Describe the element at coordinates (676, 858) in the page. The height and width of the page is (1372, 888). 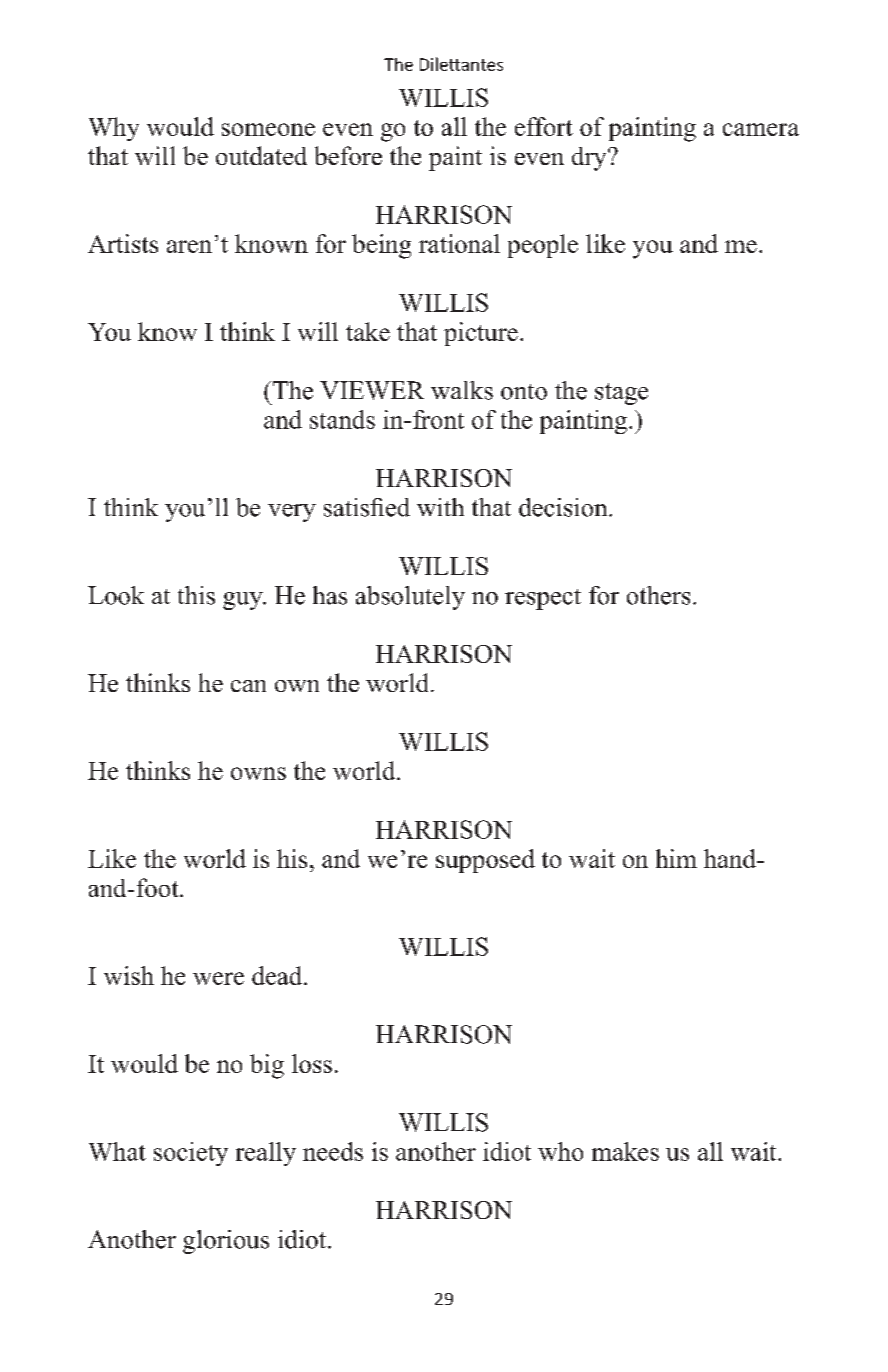
I see `him` at that location.
